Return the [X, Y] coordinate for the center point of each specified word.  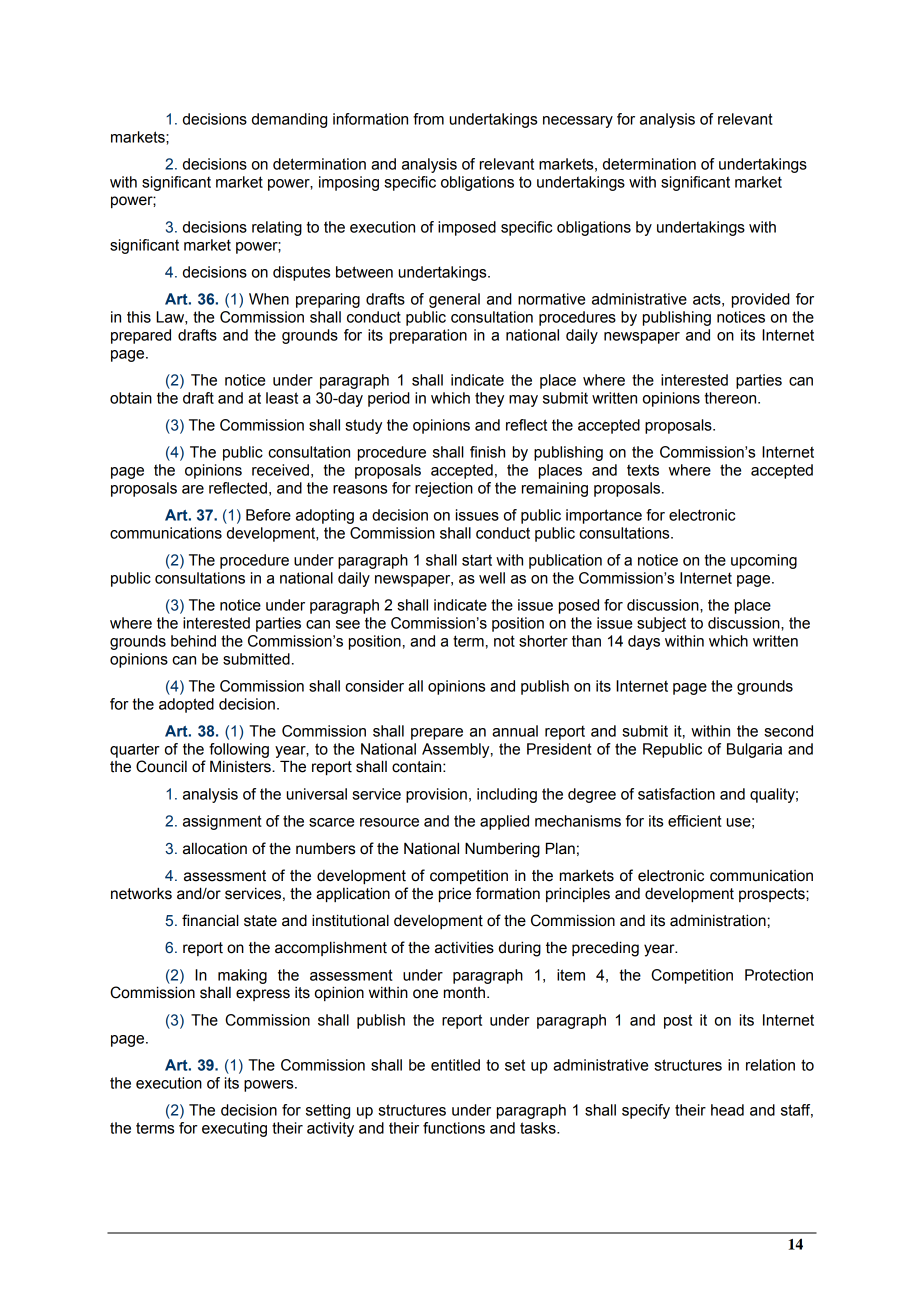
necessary [578, 122]
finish [487, 452]
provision [436, 795]
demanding [289, 120]
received [280, 470]
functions [454, 1128]
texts [643, 470]
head [727, 1110]
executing [234, 1129]
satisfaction [676, 794]
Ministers [241, 766]
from [428, 119]
